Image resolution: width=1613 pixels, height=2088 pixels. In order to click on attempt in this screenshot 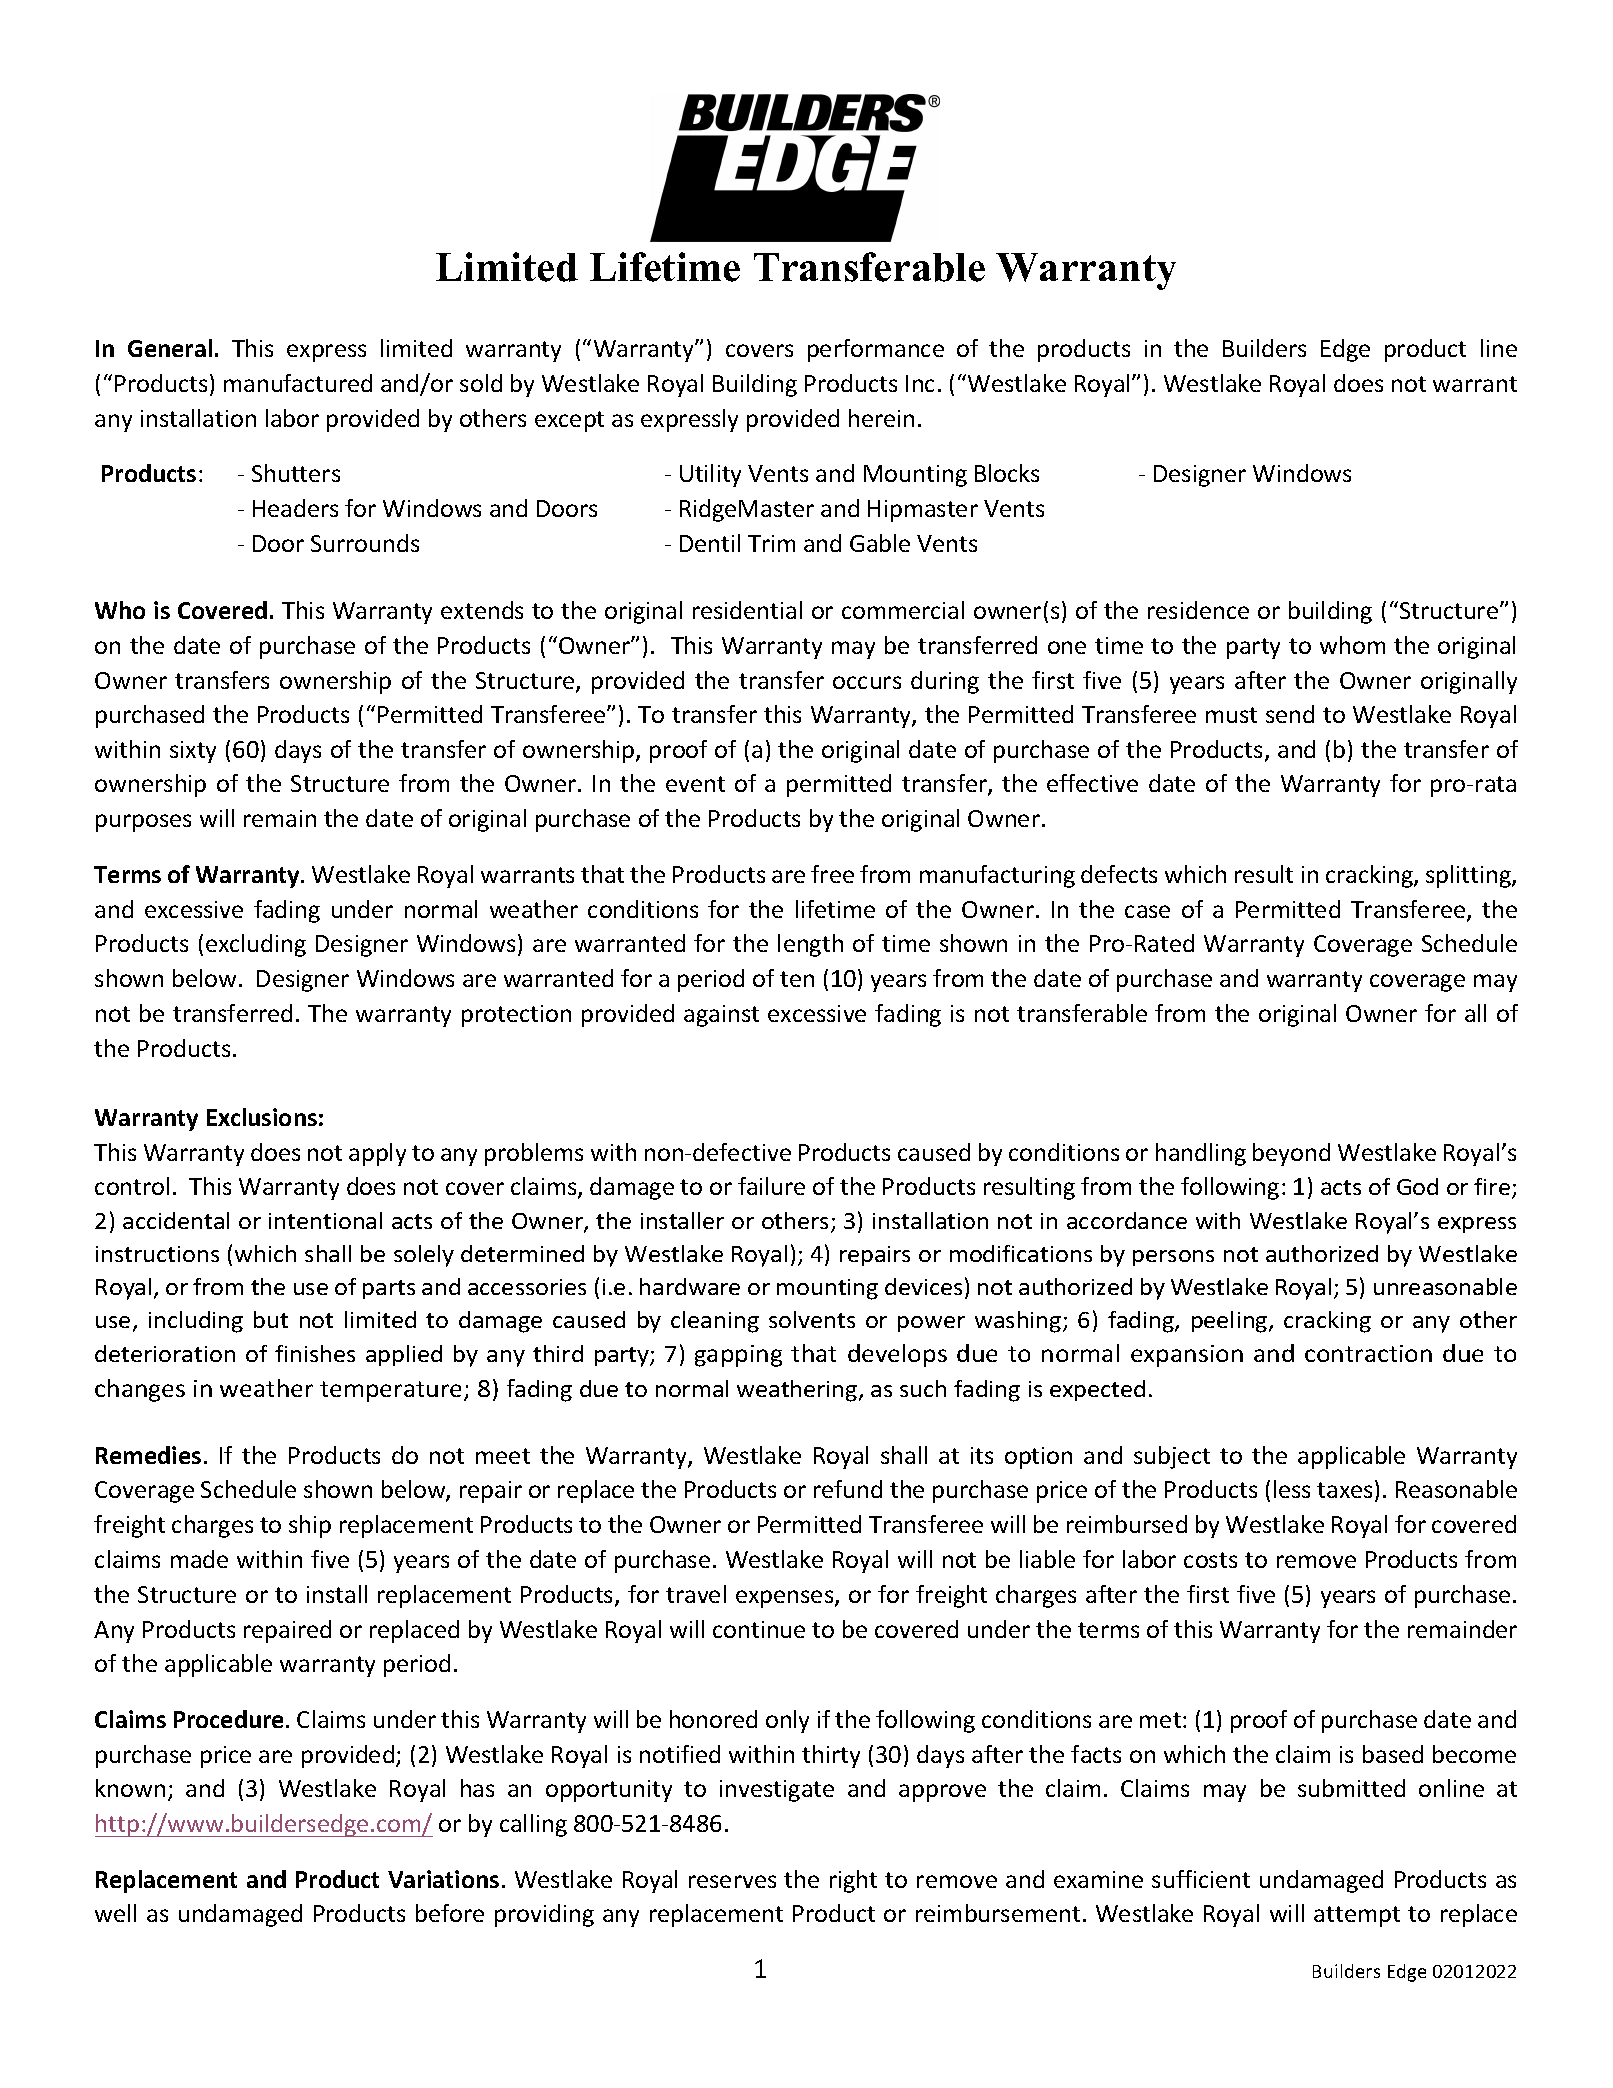, I will do `click(1357, 1916)`.
